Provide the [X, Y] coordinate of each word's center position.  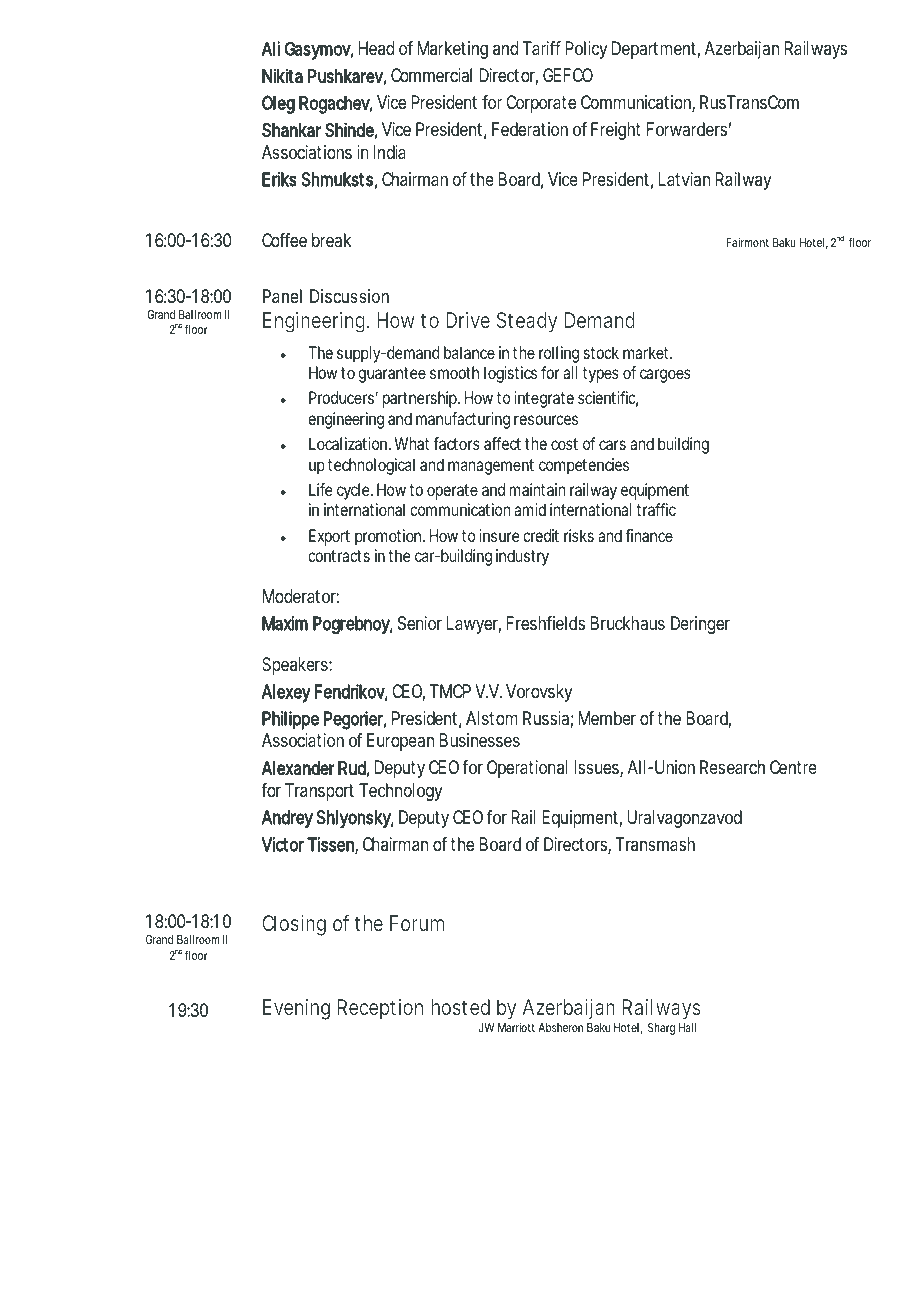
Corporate [541, 104]
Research [732, 767]
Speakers [297, 666]
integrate [544, 399]
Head [376, 48]
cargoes [665, 376]
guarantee [392, 375]
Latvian [684, 179]
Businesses [479, 740]
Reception [380, 1009]
